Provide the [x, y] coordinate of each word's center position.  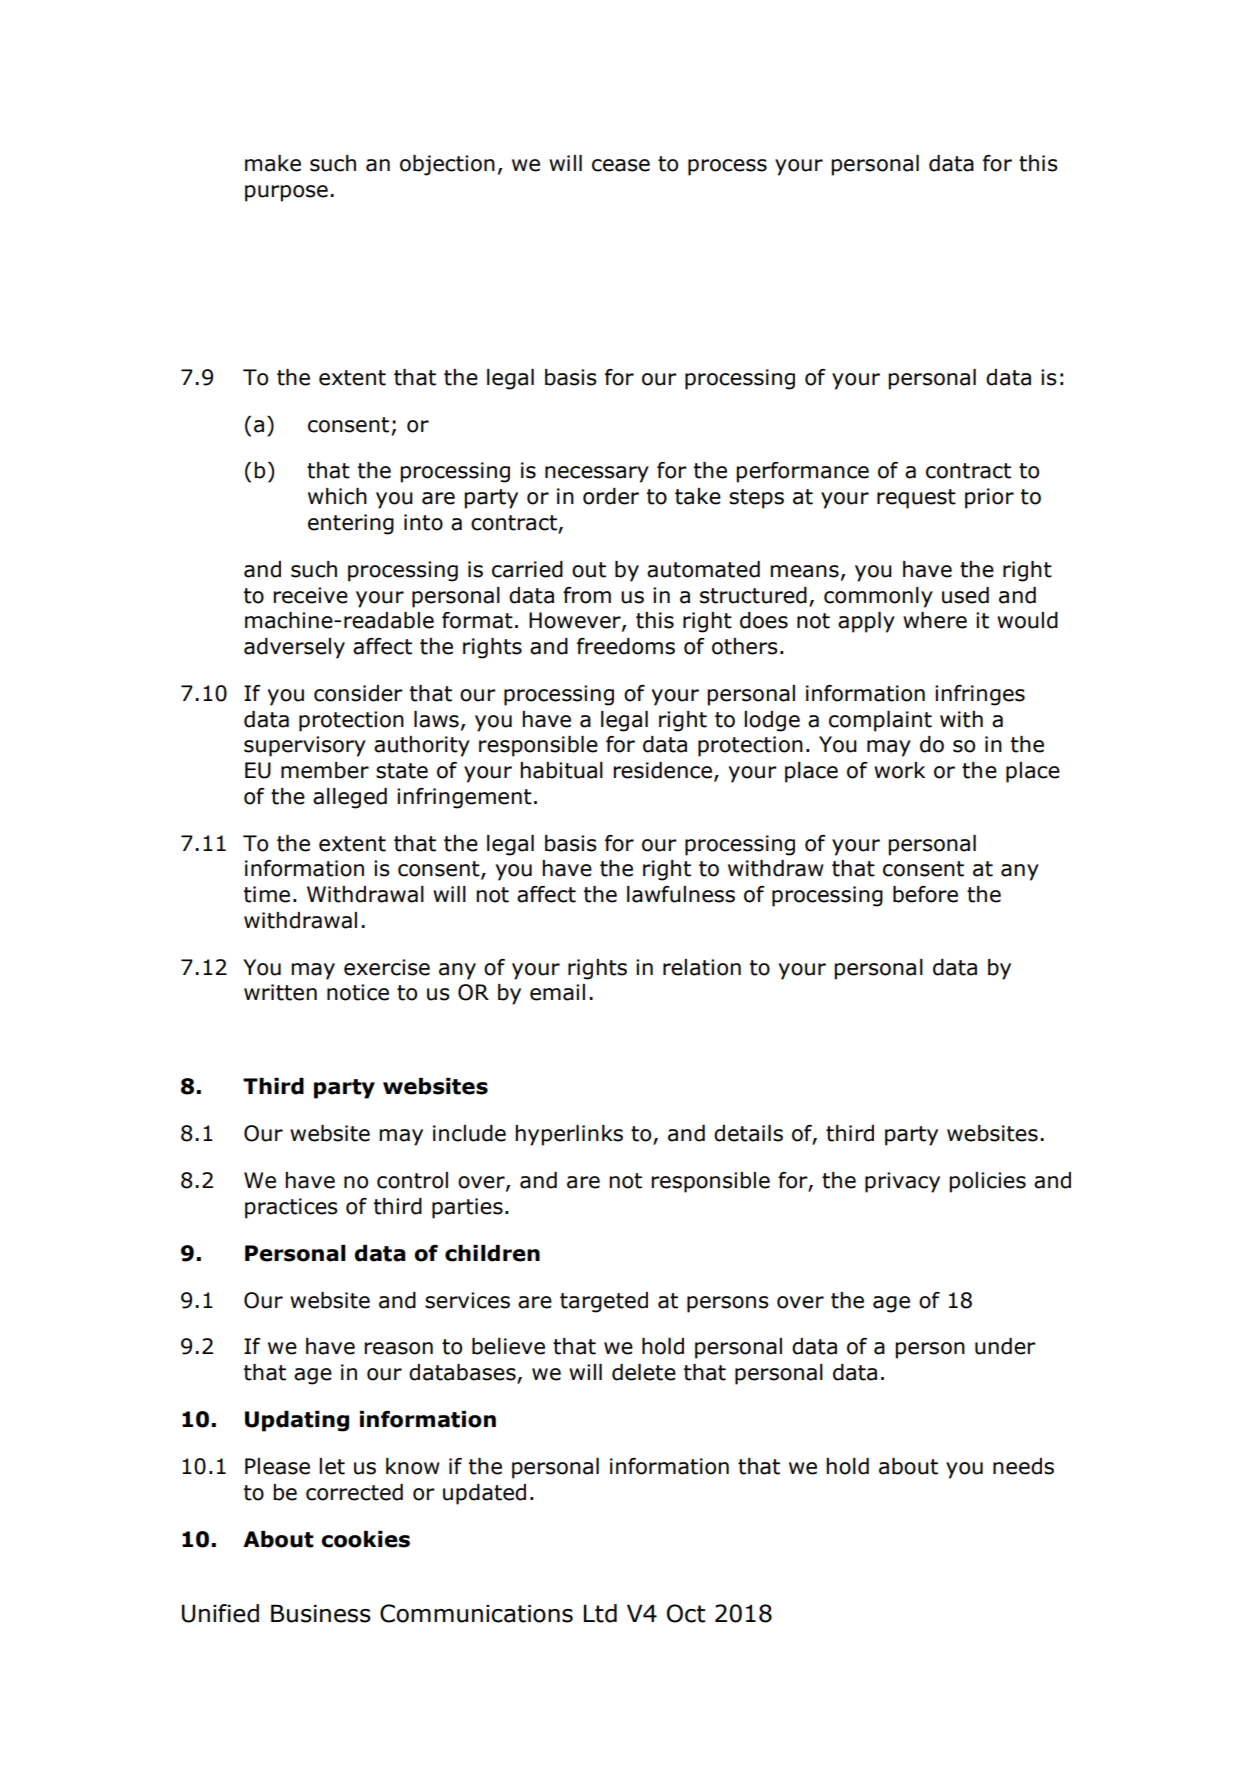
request [916, 499]
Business [321, 1614]
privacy [902, 1182]
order [611, 496]
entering [351, 524]
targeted [604, 1302]
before [925, 894]
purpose [286, 193]
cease [621, 165]
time [267, 894]
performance [802, 472]
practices [291, 1208]
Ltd [600, 1613]
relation [702, 967]
